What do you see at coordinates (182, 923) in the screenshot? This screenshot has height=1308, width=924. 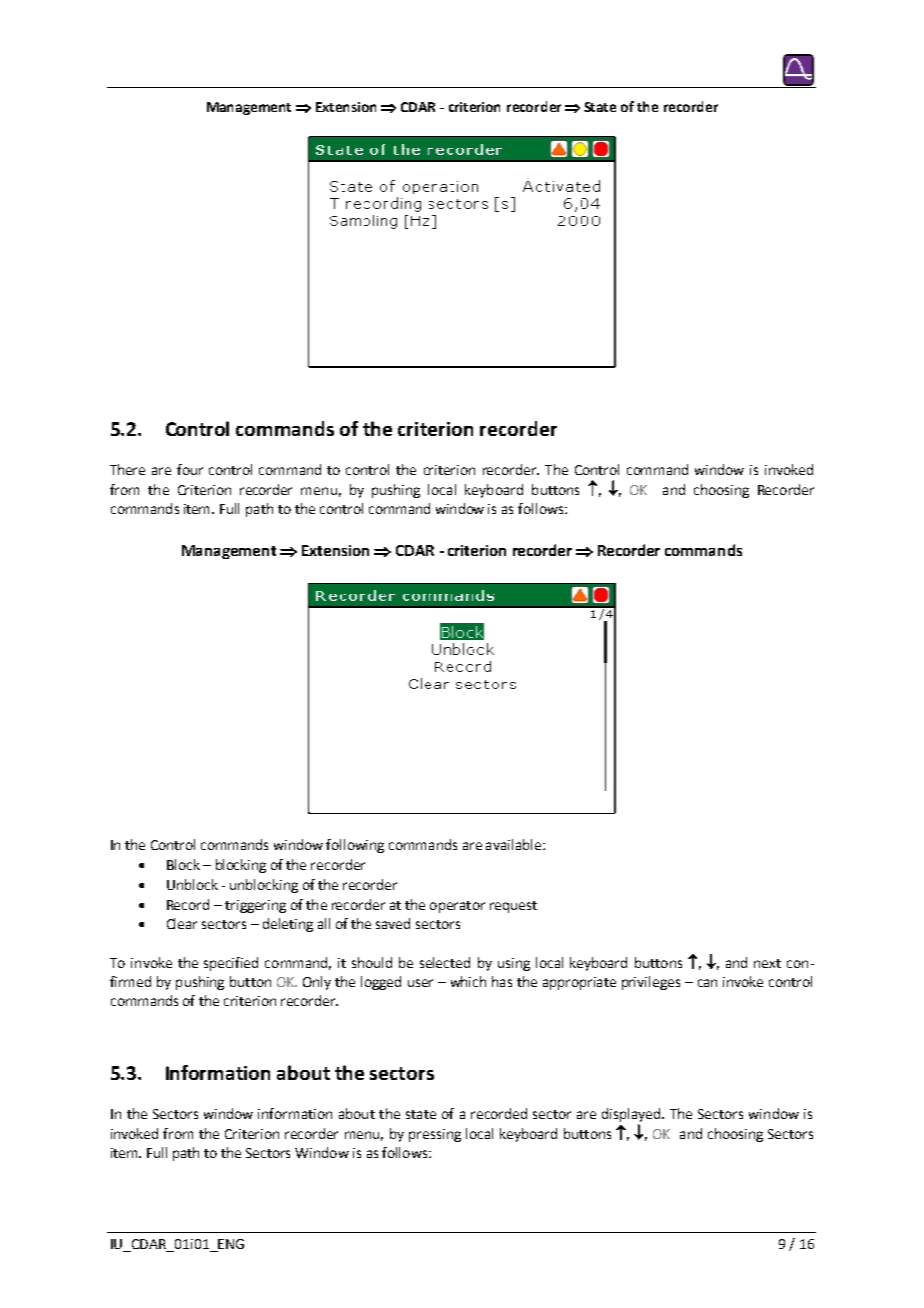 I see `Clear` at bounding box center [182, 923].
